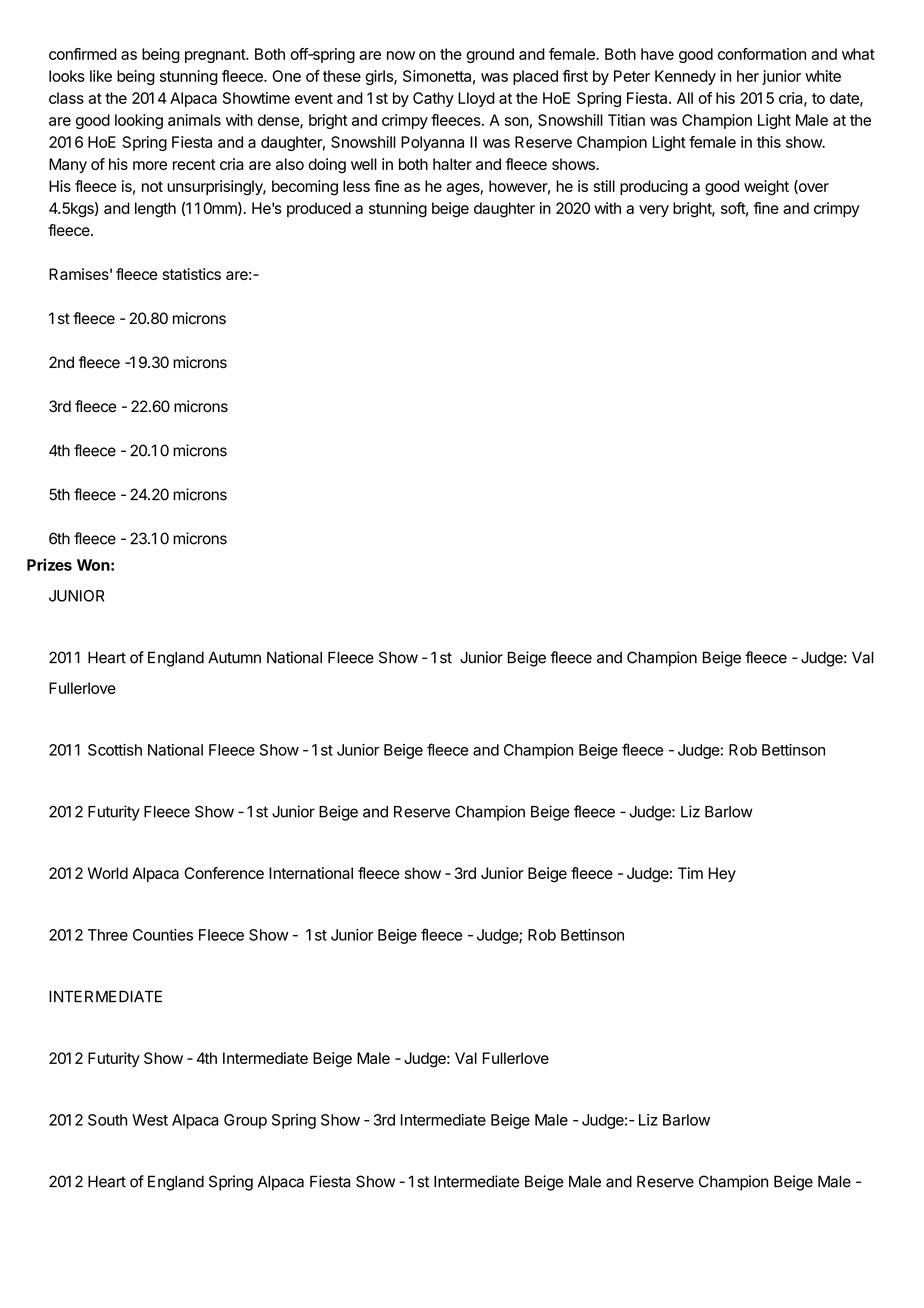 This screenshot has height=1308, width=924. Describe the element at coordinates (101, 76) in the screenshot. I see `like` at that location.
